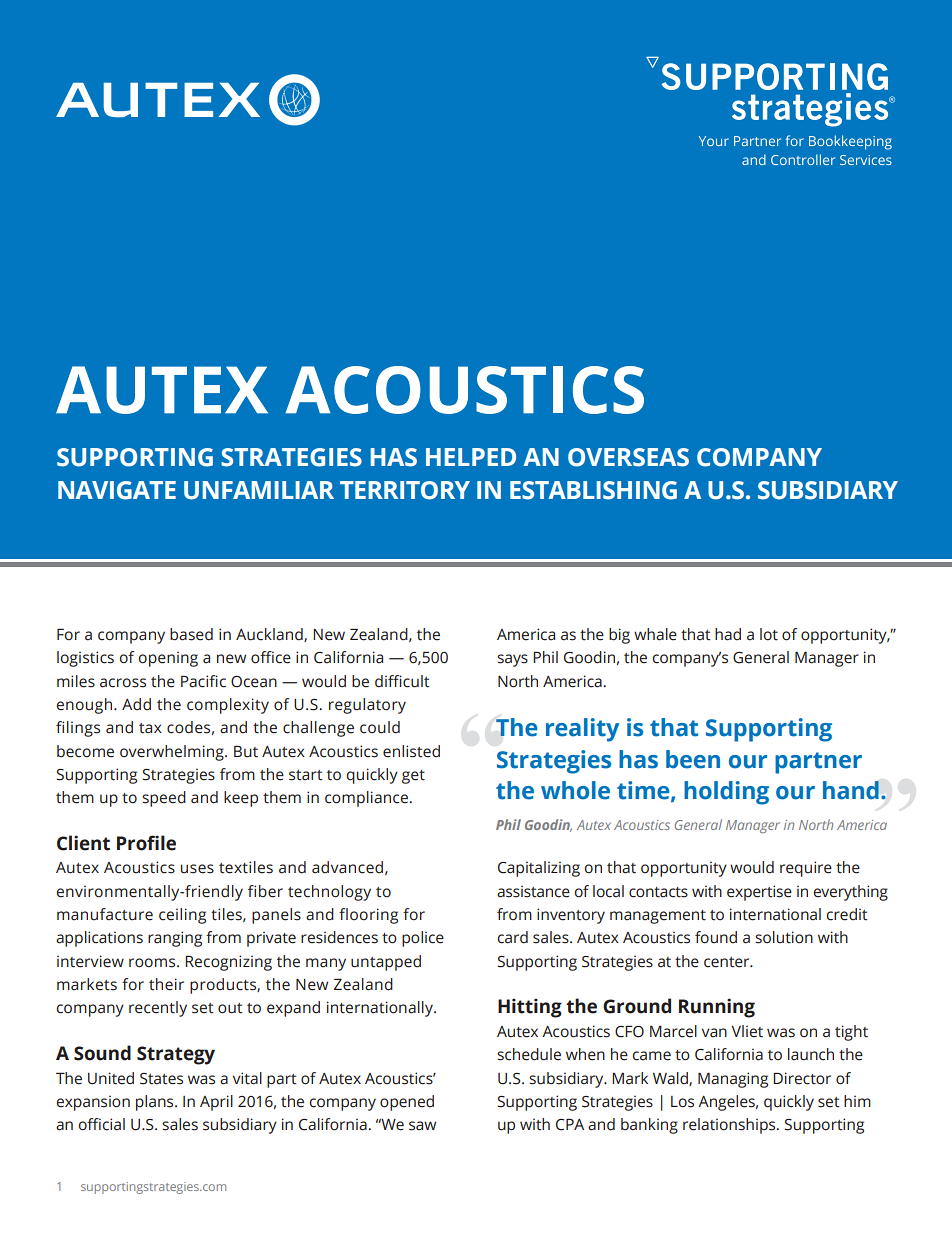  Describe the element at coordinates (784, 937) in the image. I see `solution` at that location.
